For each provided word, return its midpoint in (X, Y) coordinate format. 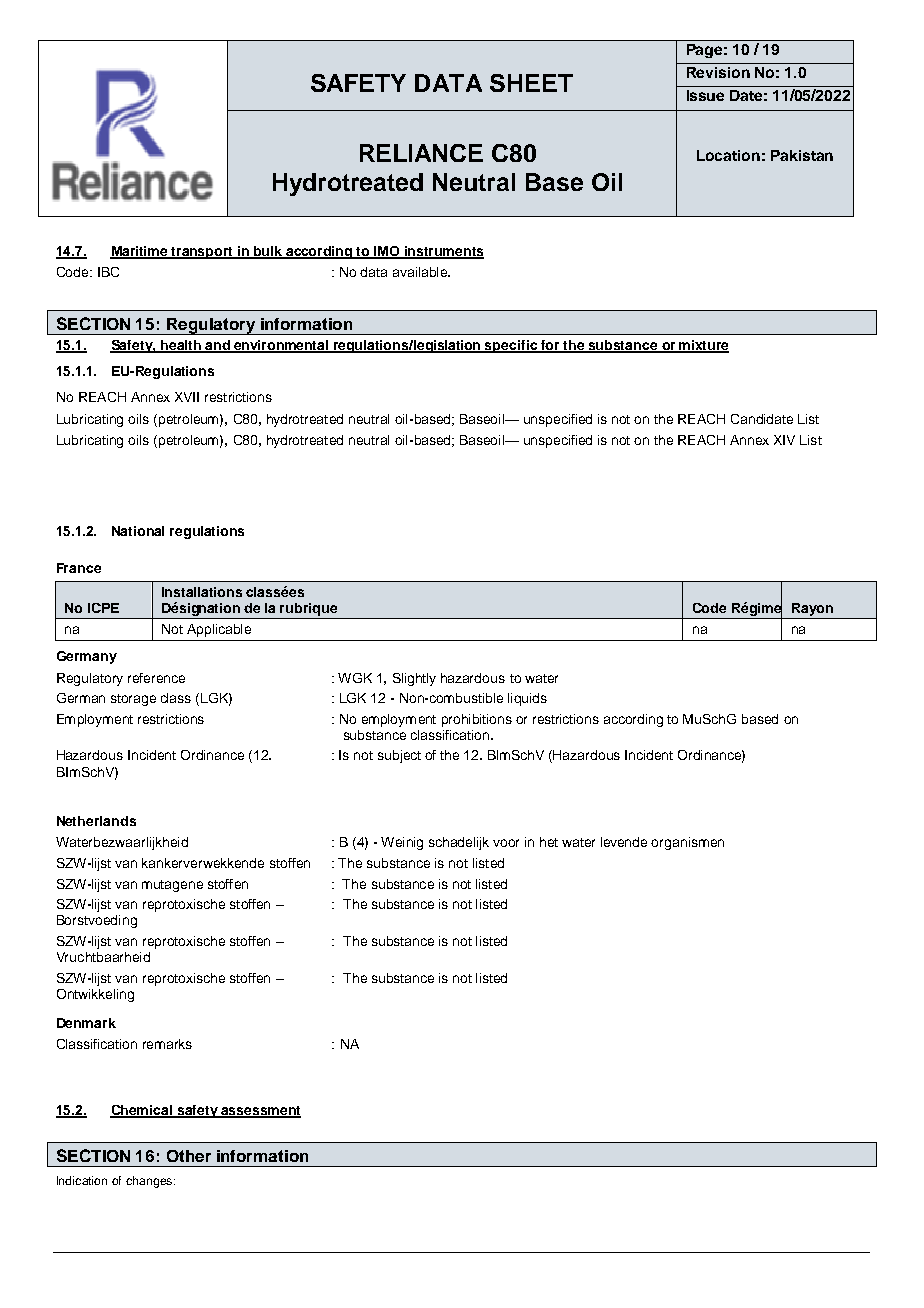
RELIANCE (421, 153)
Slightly (414, 679)
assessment (260, 1111)
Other (189, 1156)
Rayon (812, 609)
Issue (705, 95)
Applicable (219, 630)
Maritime (140, 252)
